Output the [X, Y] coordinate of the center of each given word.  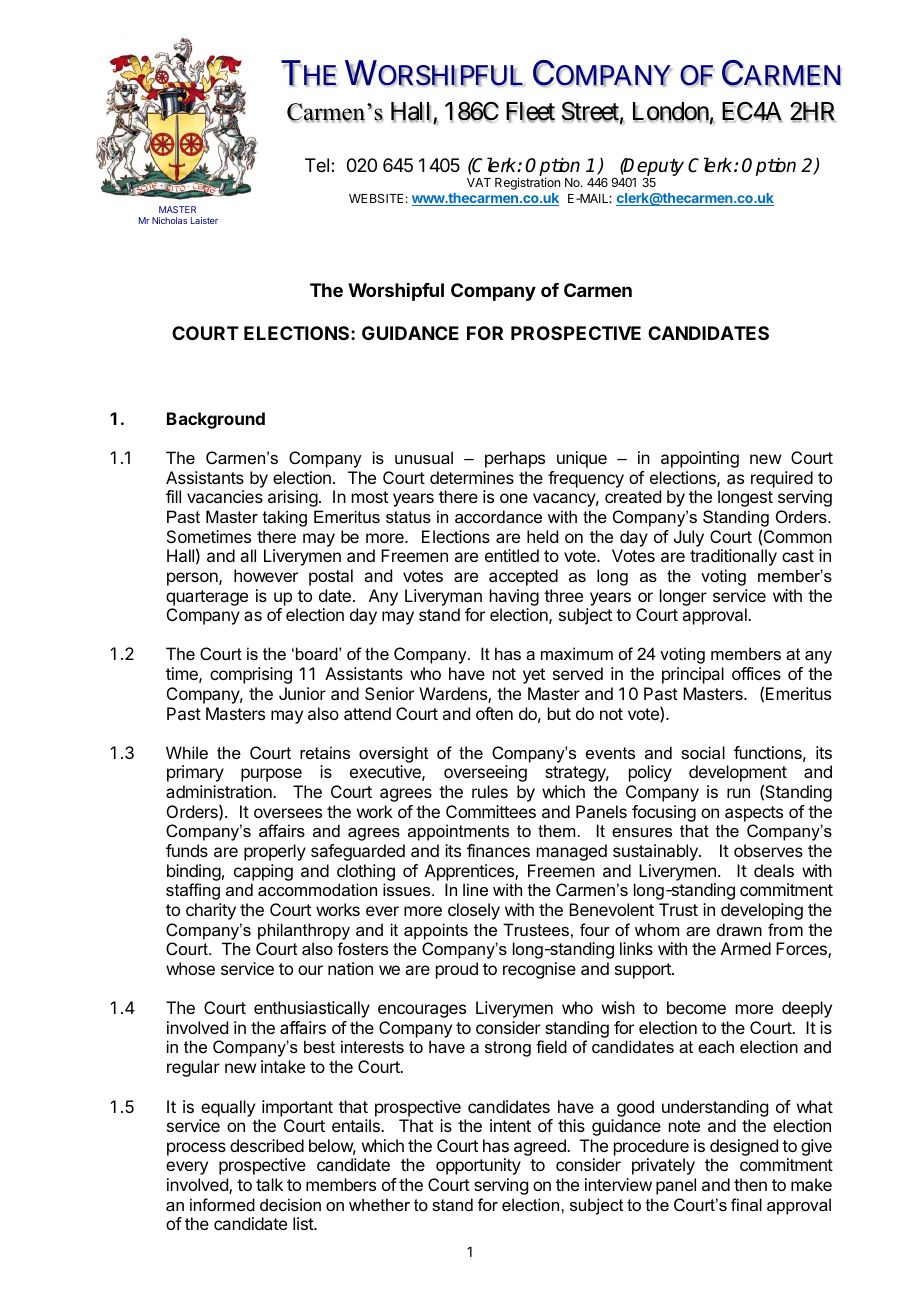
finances [498, 850]
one [514, 498]
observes [768, 850]
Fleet [530, 112]
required [782, 479]
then [750, 1184]
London [671, 112]
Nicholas [169, 220]
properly [275, 852]
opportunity [478, 1166]
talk [269, 1184]
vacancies [225, 496]
